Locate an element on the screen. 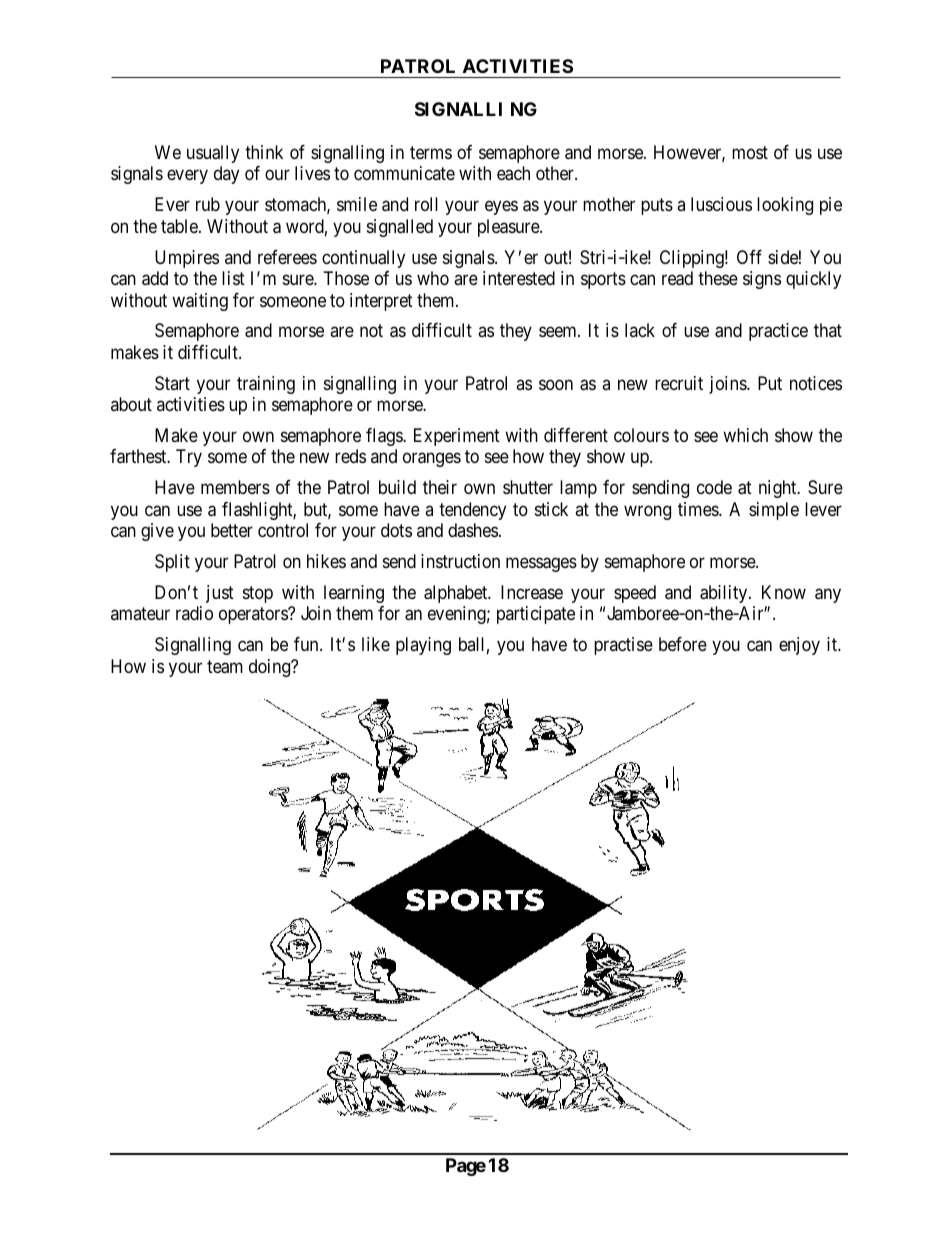  most is located at coordinates (750, 152).
